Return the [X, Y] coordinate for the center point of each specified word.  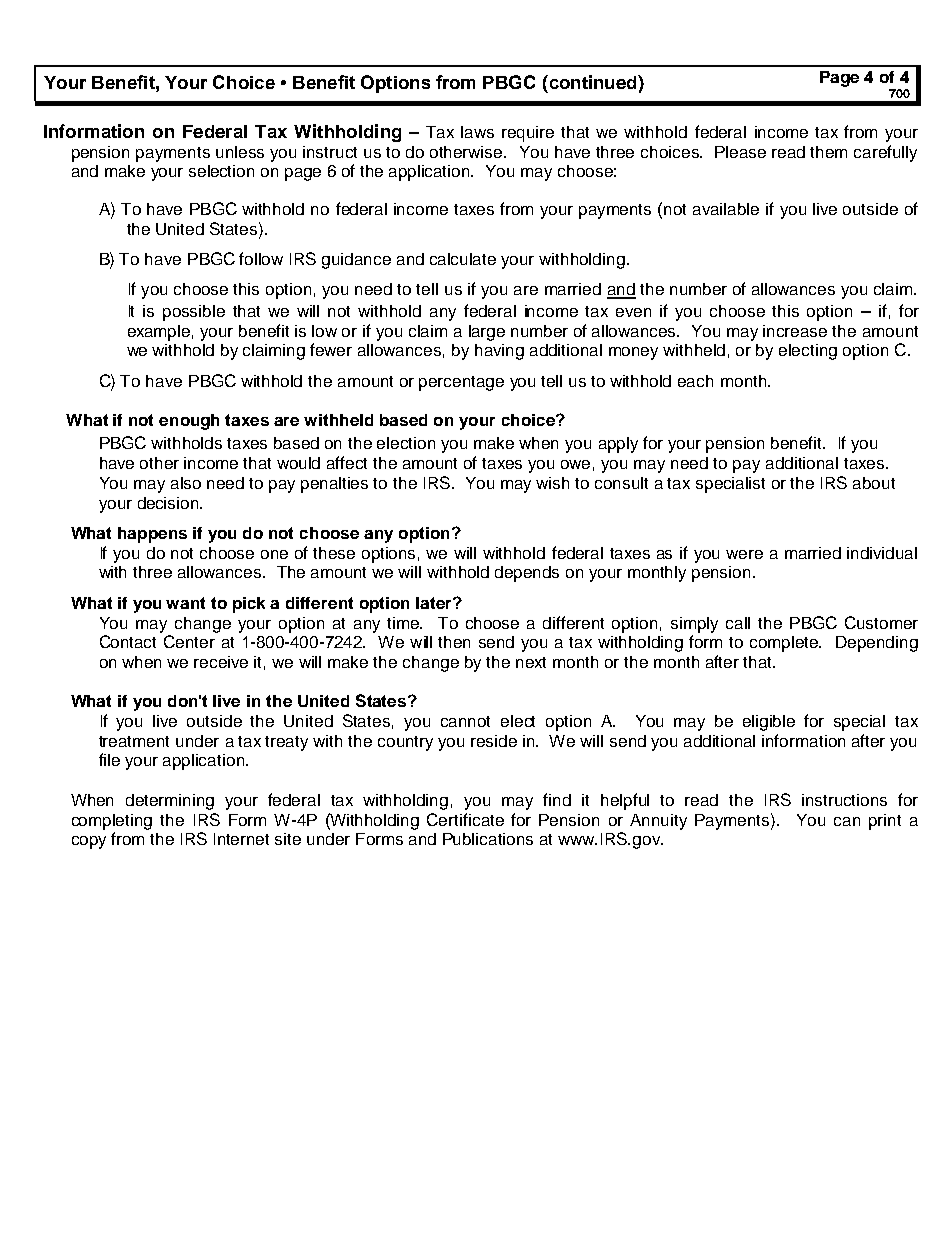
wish [552, 483]
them [828, 152]
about [874, 483]
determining [170, 802]
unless [240, 152]
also [186, 483]
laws [477, 132]
